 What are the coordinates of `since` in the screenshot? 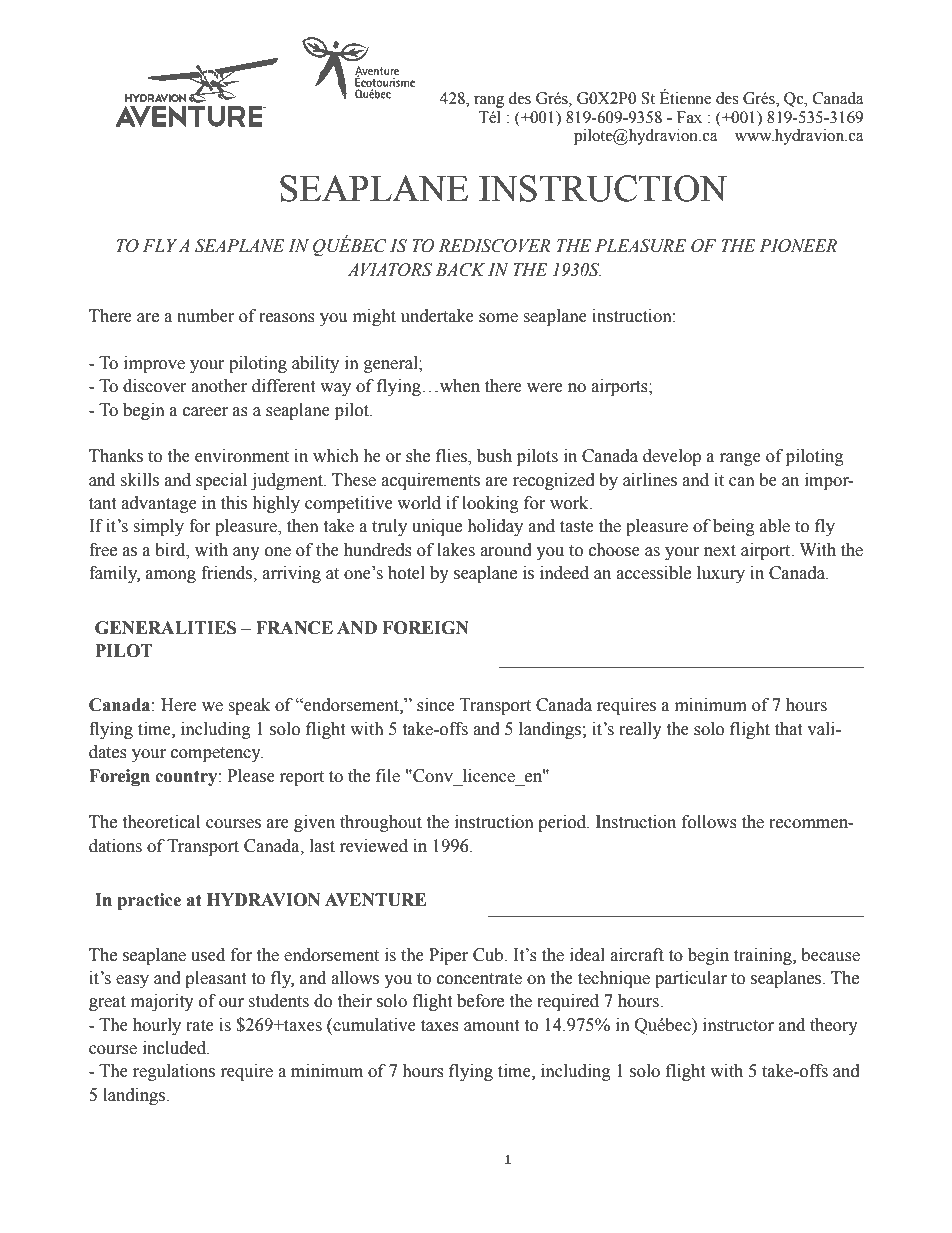 It's located at (436, 705).
